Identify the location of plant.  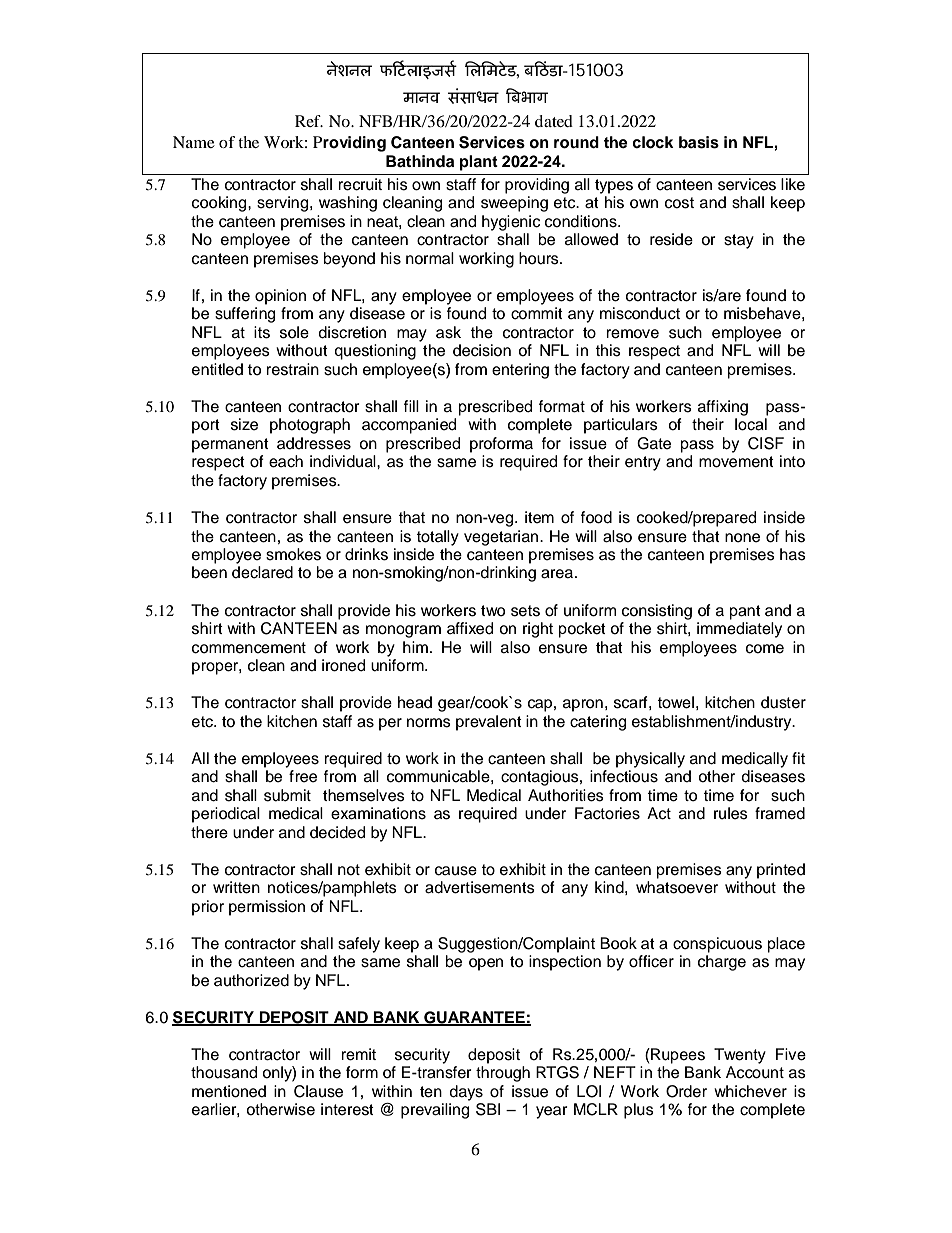
(479, 163).
